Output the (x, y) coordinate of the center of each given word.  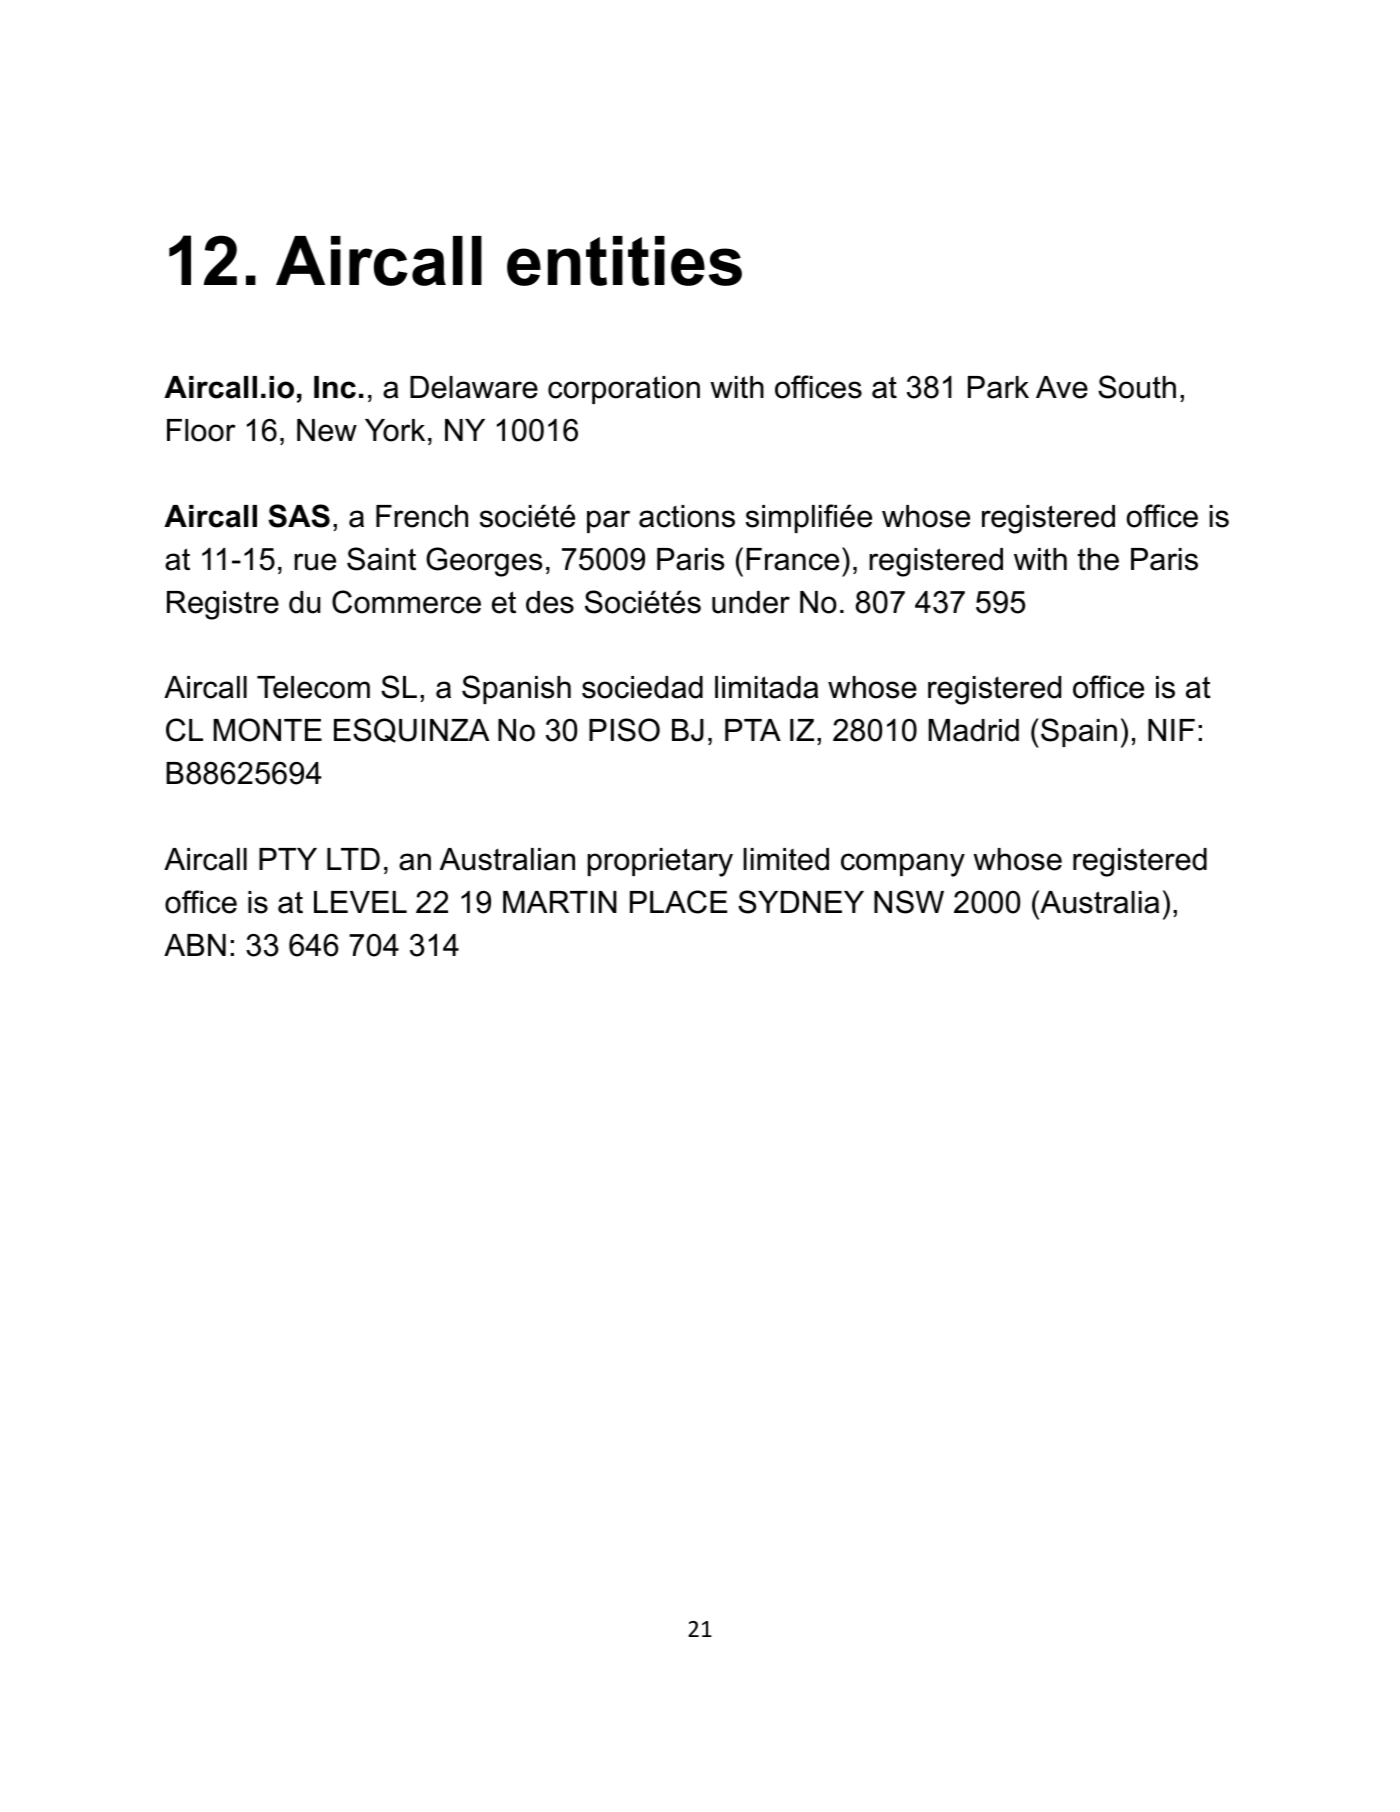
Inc (335, 387)
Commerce (406, 602)
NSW (909, 902)
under (751, 602)
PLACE (678, 902)
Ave (1062, 387)
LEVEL (360, 902)
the (1098, 559)
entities (624, 261)
